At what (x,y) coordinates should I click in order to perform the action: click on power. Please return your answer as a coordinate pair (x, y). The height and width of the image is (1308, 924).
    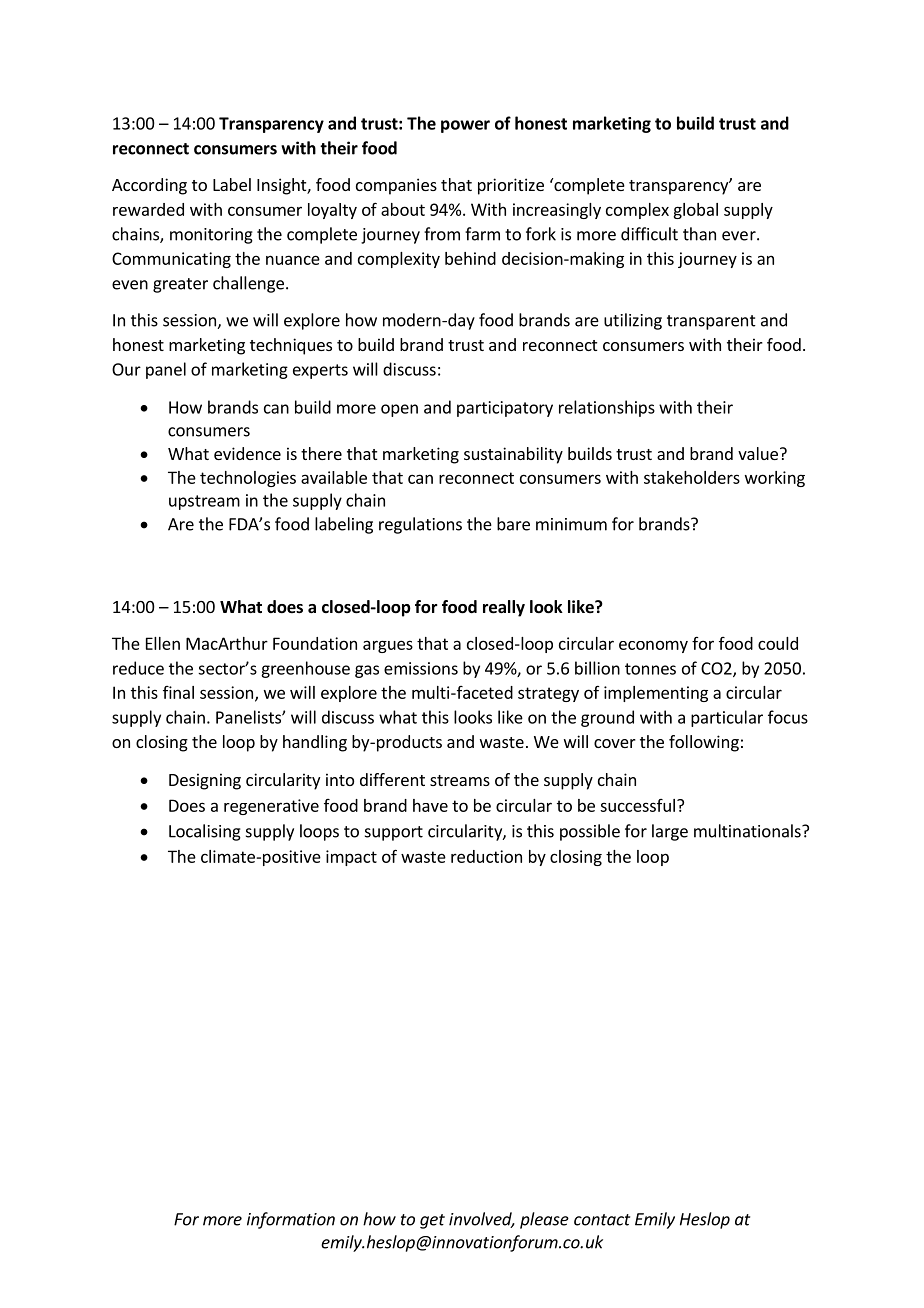
    Looking at the image, I should click on (465, 126).
